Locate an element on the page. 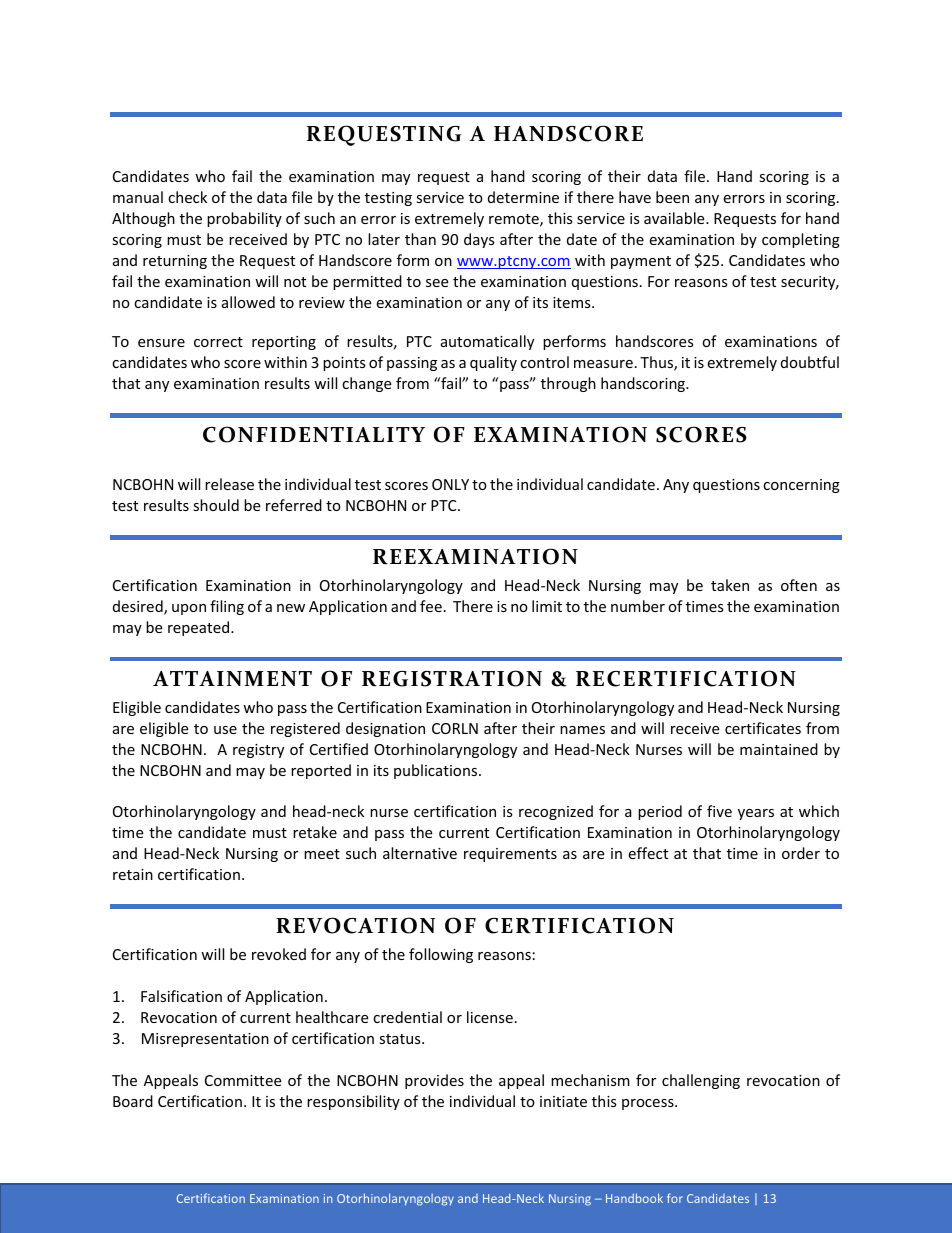 The width and height of the image is (952, 1233). repeated is located at coordinates (200, 628).
